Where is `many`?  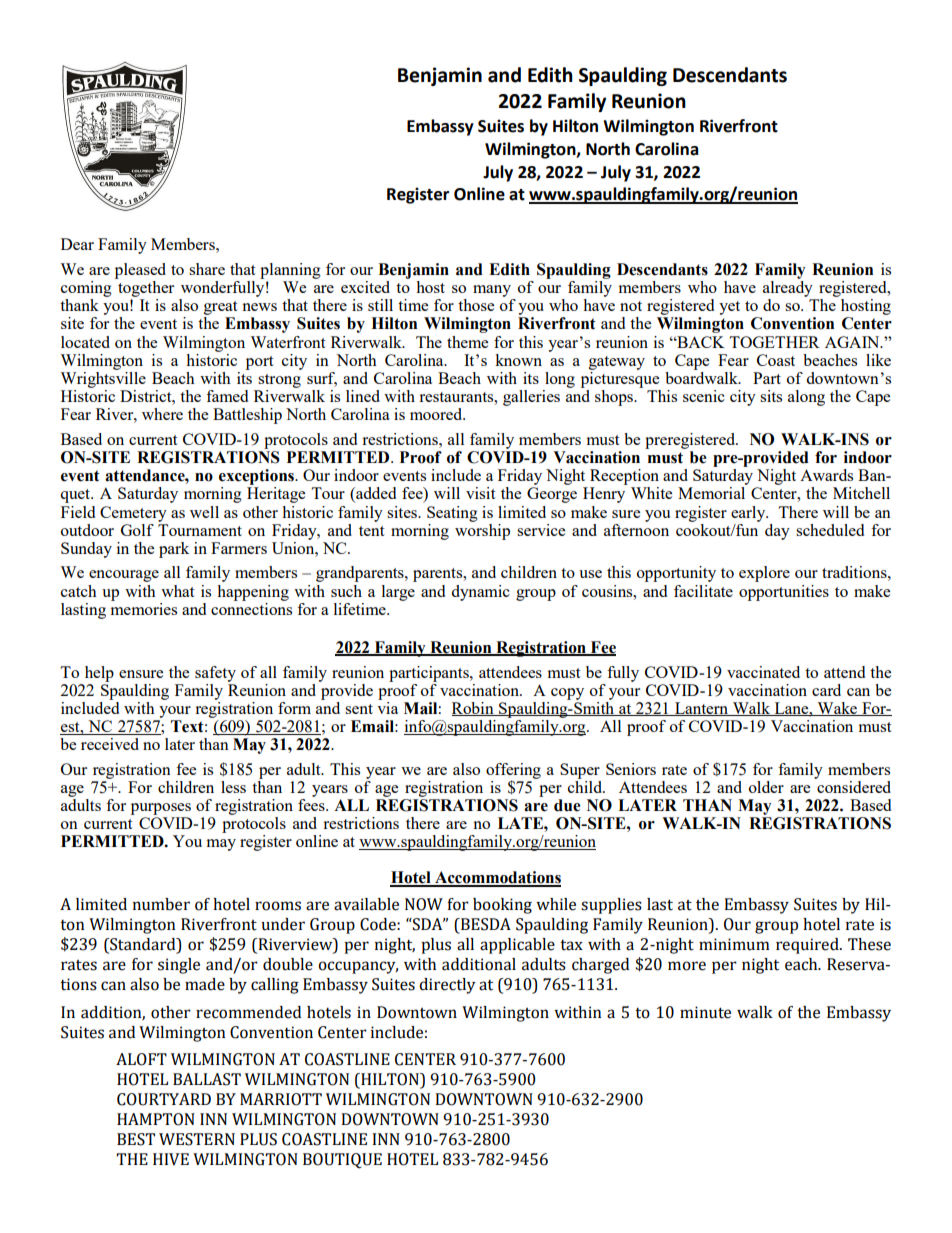
many is located at coordinates (492, 291).
